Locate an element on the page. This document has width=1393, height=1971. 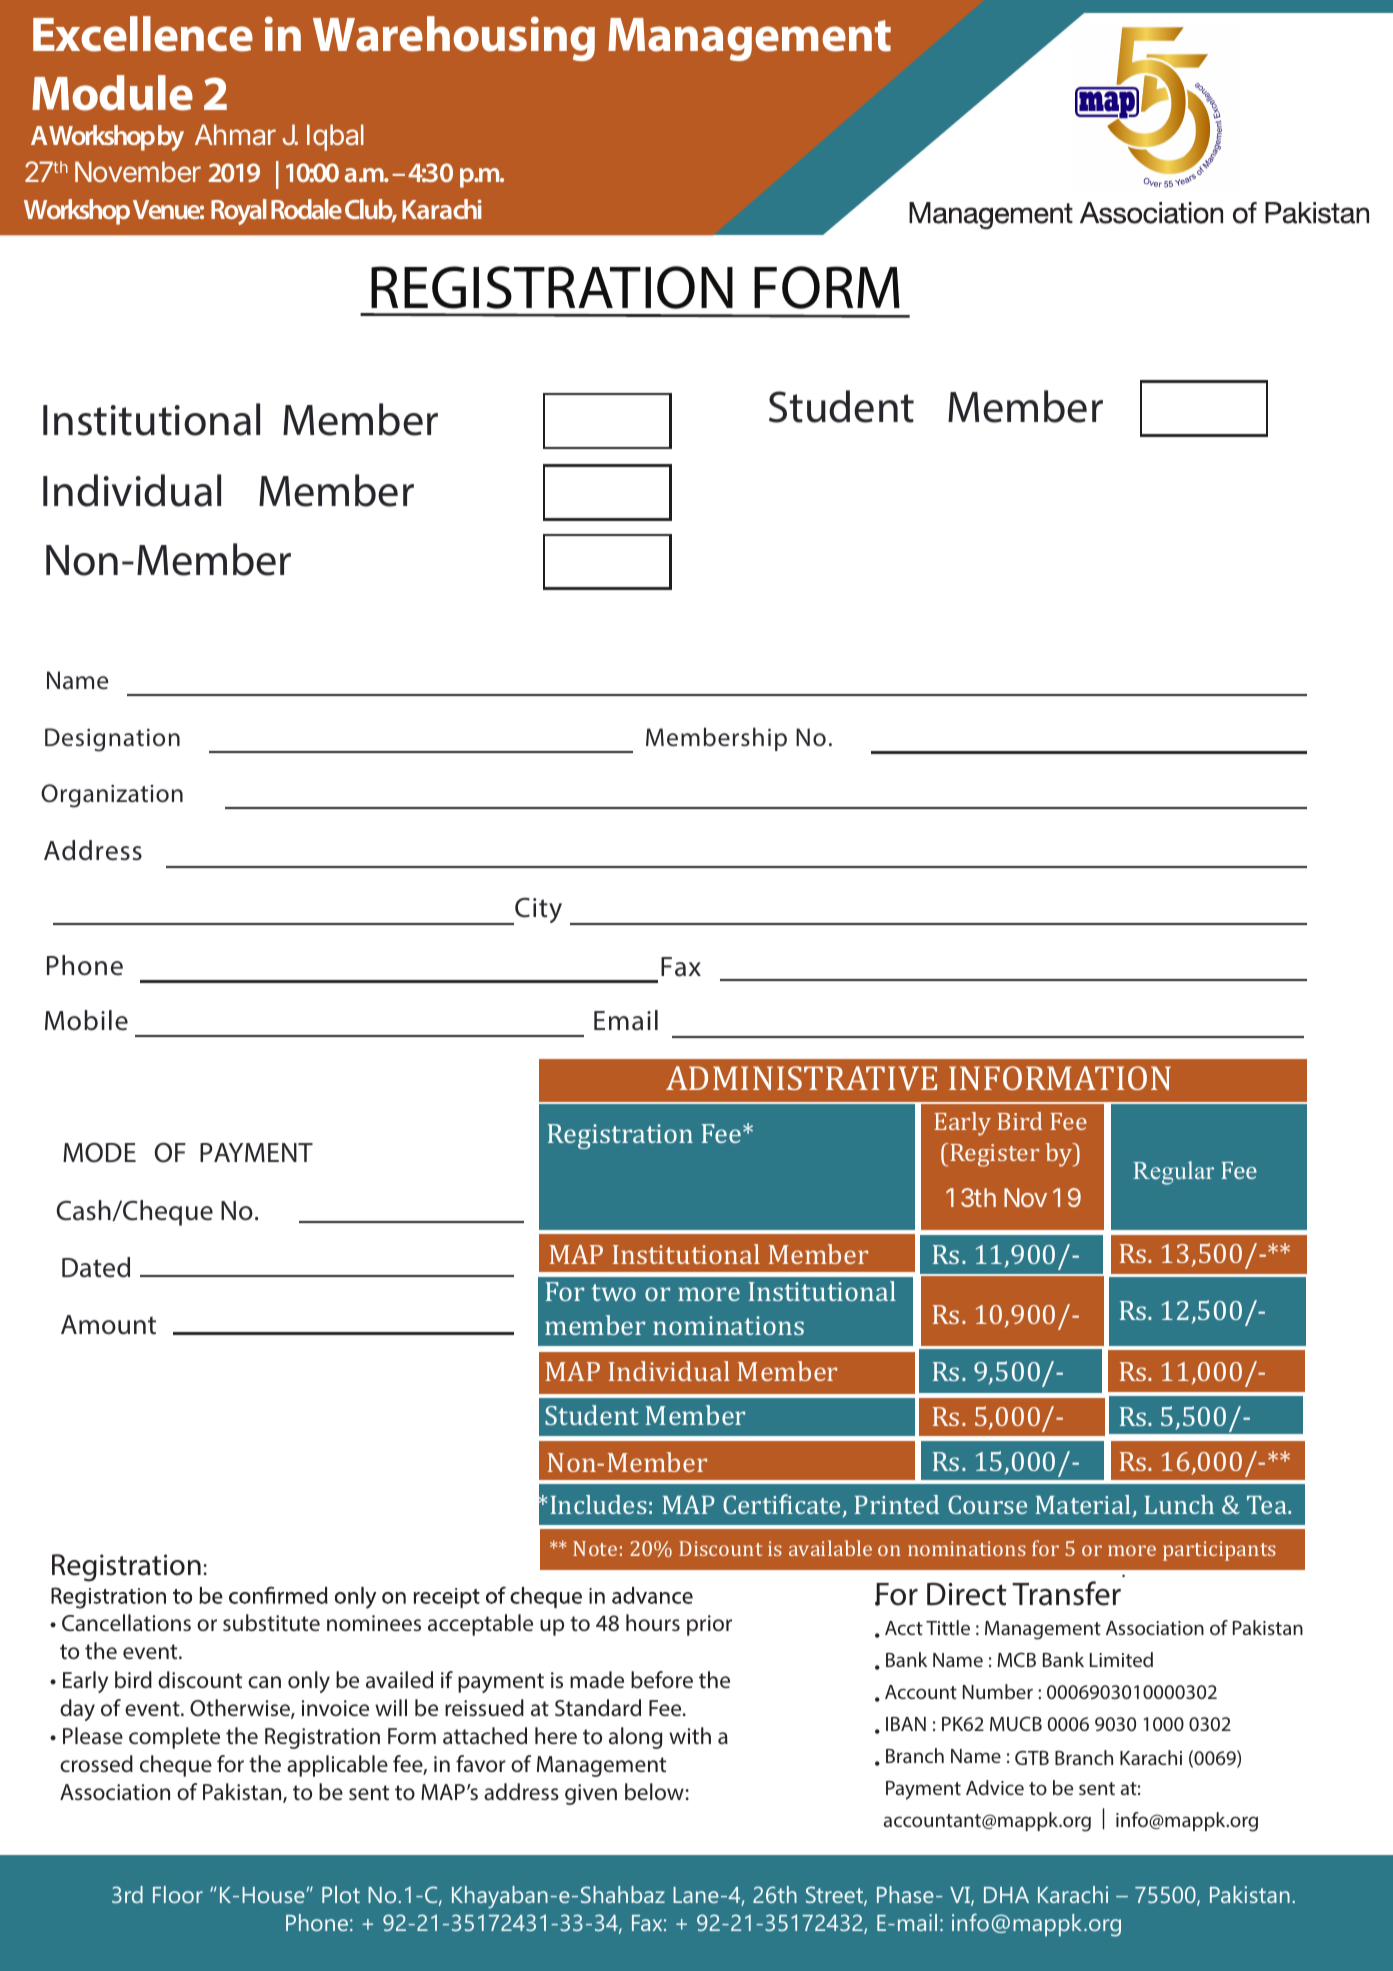
Warehousing is located at coordinates (454, 38).
